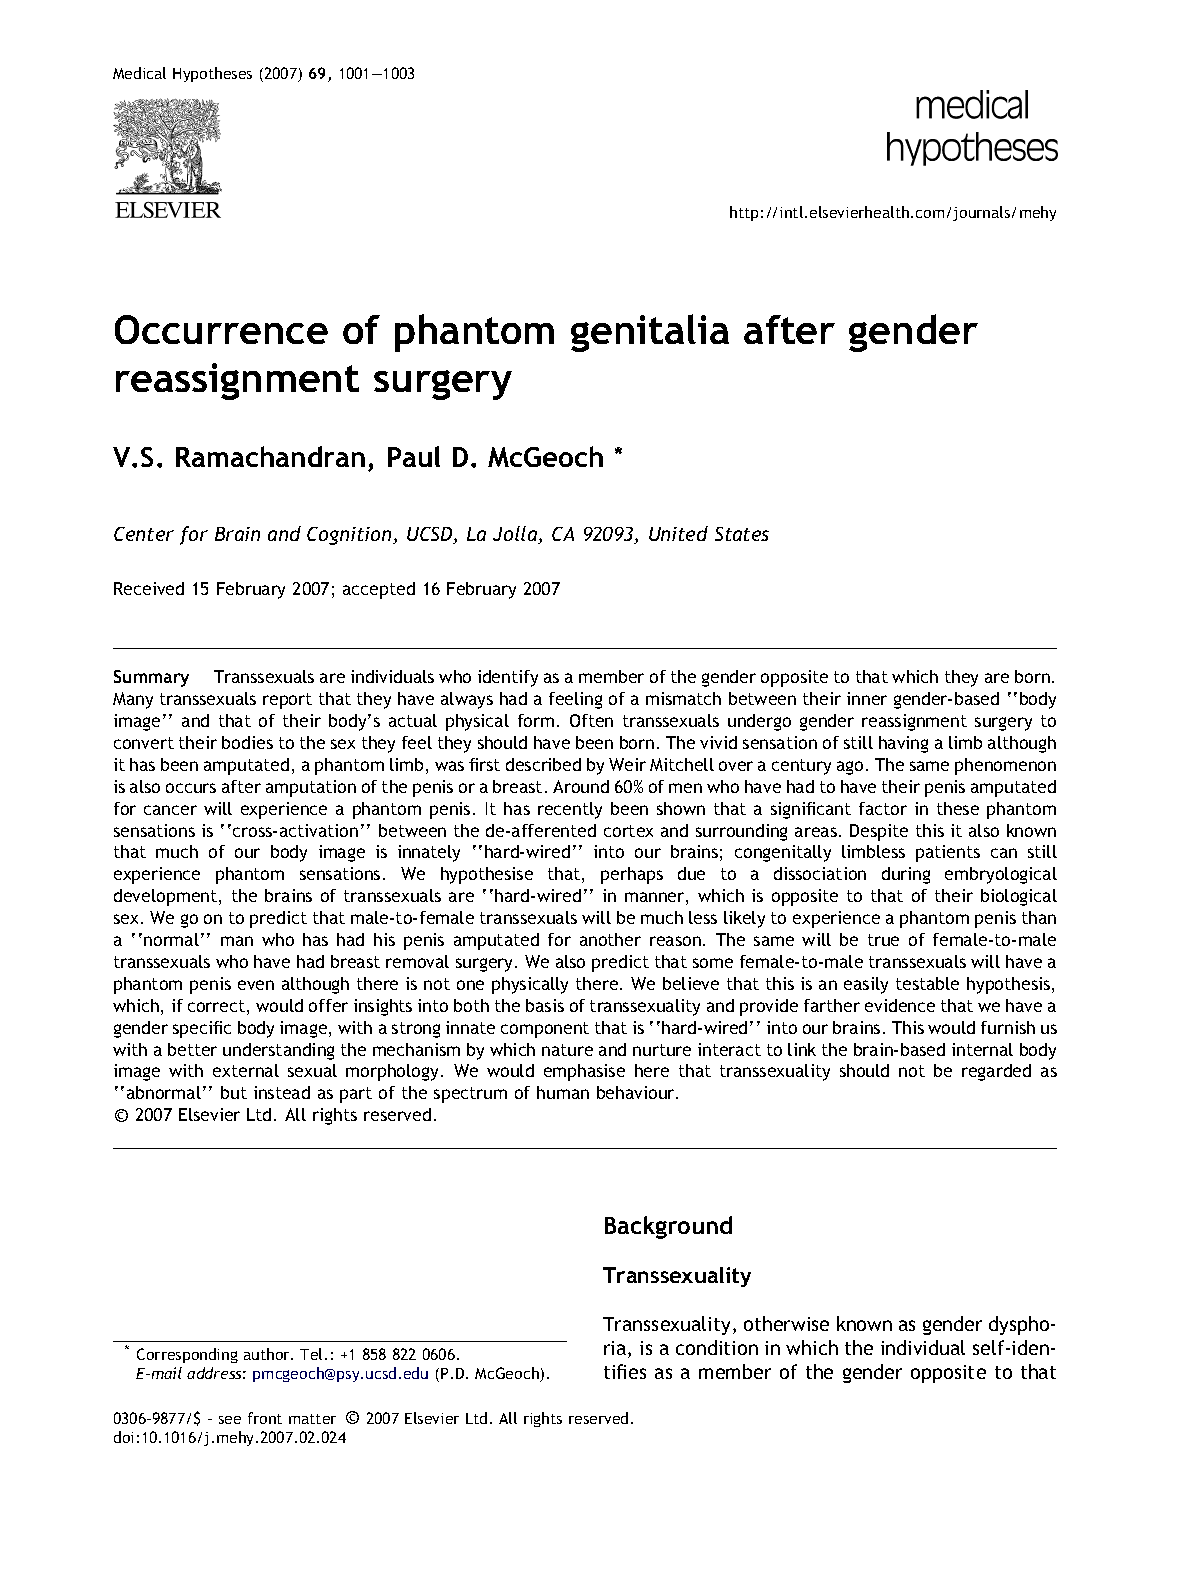  Describe the element at coordinates (927, 983) in the screenshot. I see `testable` at that location.
